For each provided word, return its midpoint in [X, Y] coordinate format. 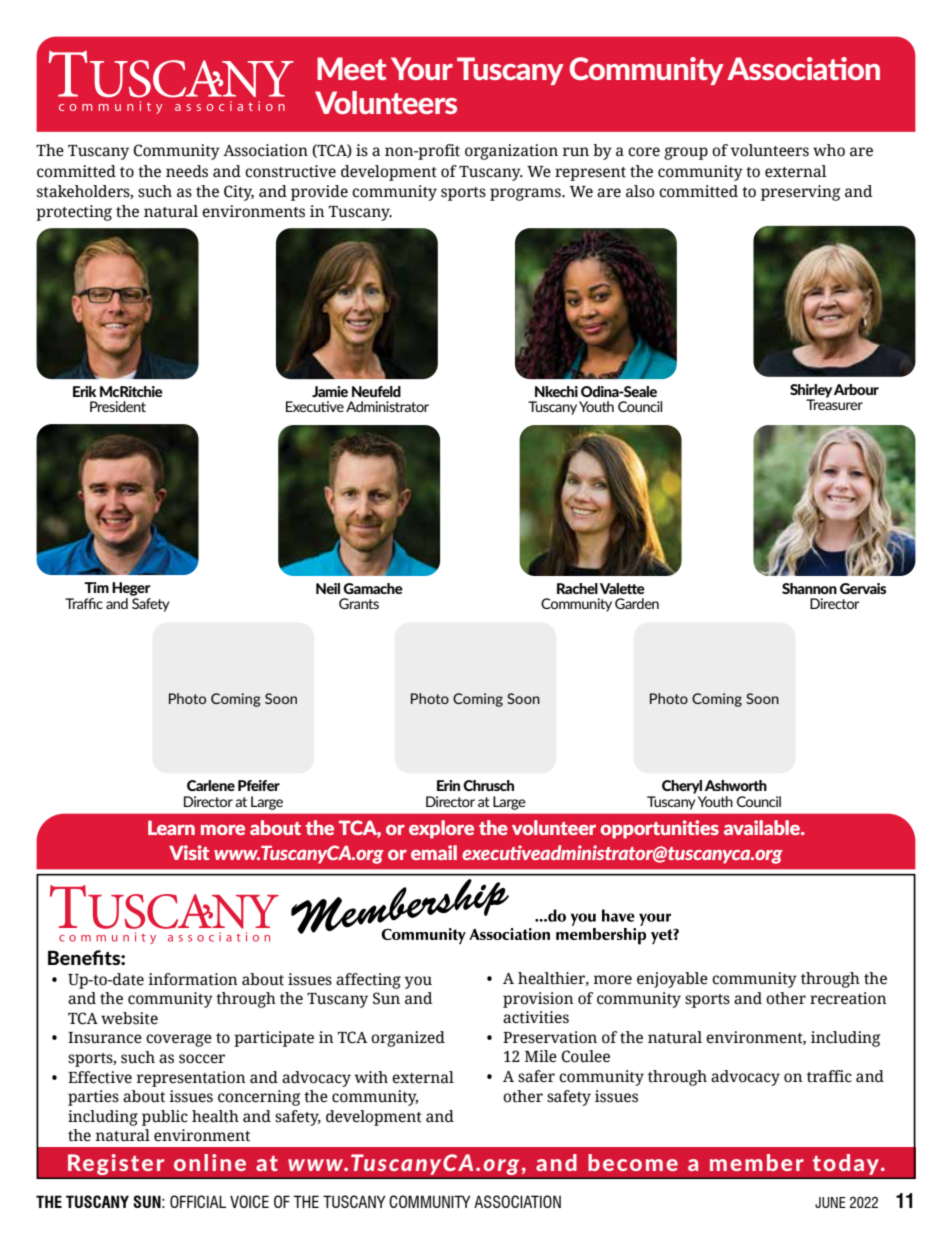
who [829, 150]
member [757, 1162]
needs [187, 171]
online [210, 1162]
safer [536, 1076]
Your [422, 68]
